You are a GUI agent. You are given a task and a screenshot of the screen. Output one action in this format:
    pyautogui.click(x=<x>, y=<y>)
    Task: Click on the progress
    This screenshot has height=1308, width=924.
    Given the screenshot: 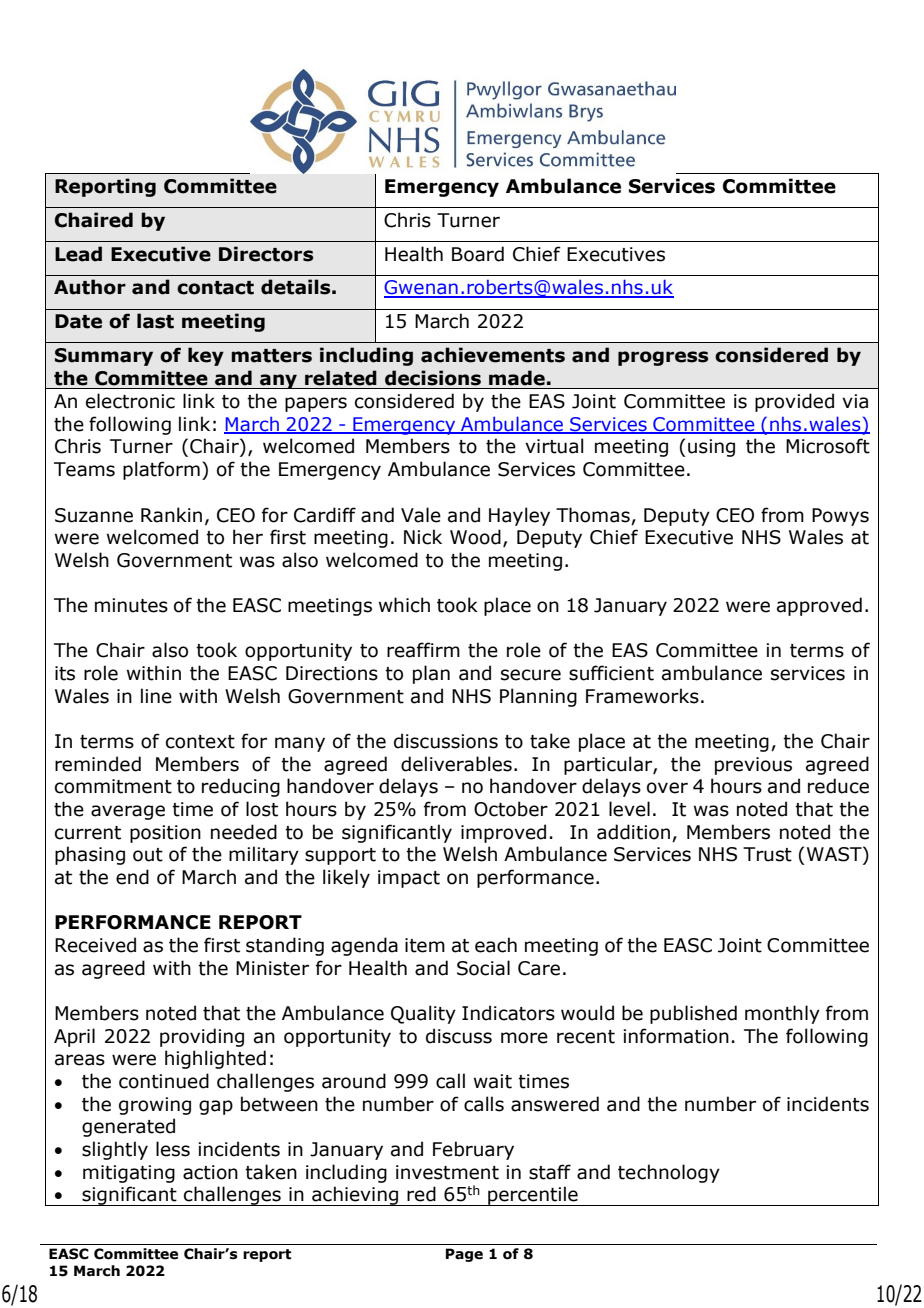 What is the action you would take?
    pyautogui.click(x=663, y=358)
